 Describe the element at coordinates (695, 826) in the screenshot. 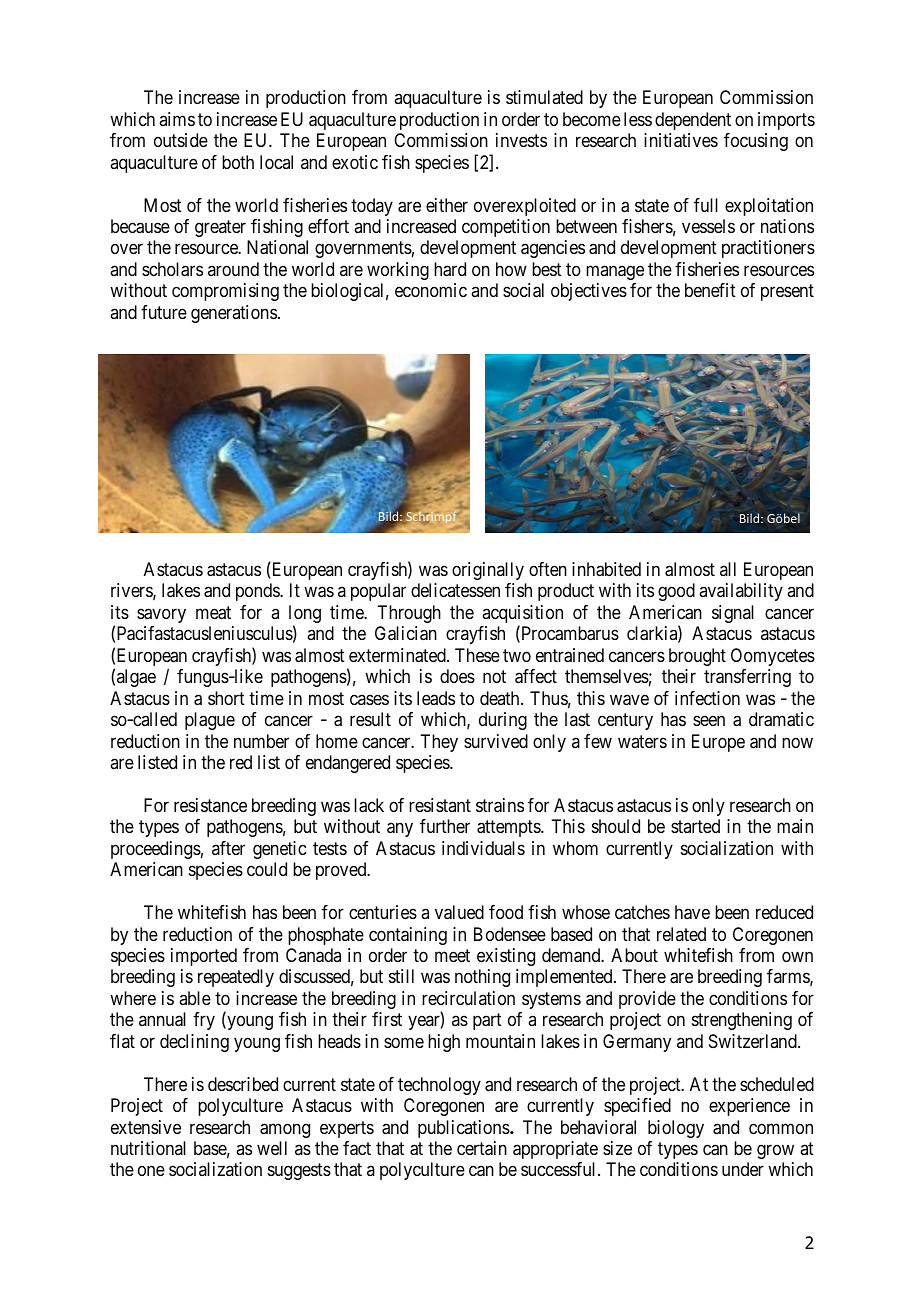

I see `started` at that location.
